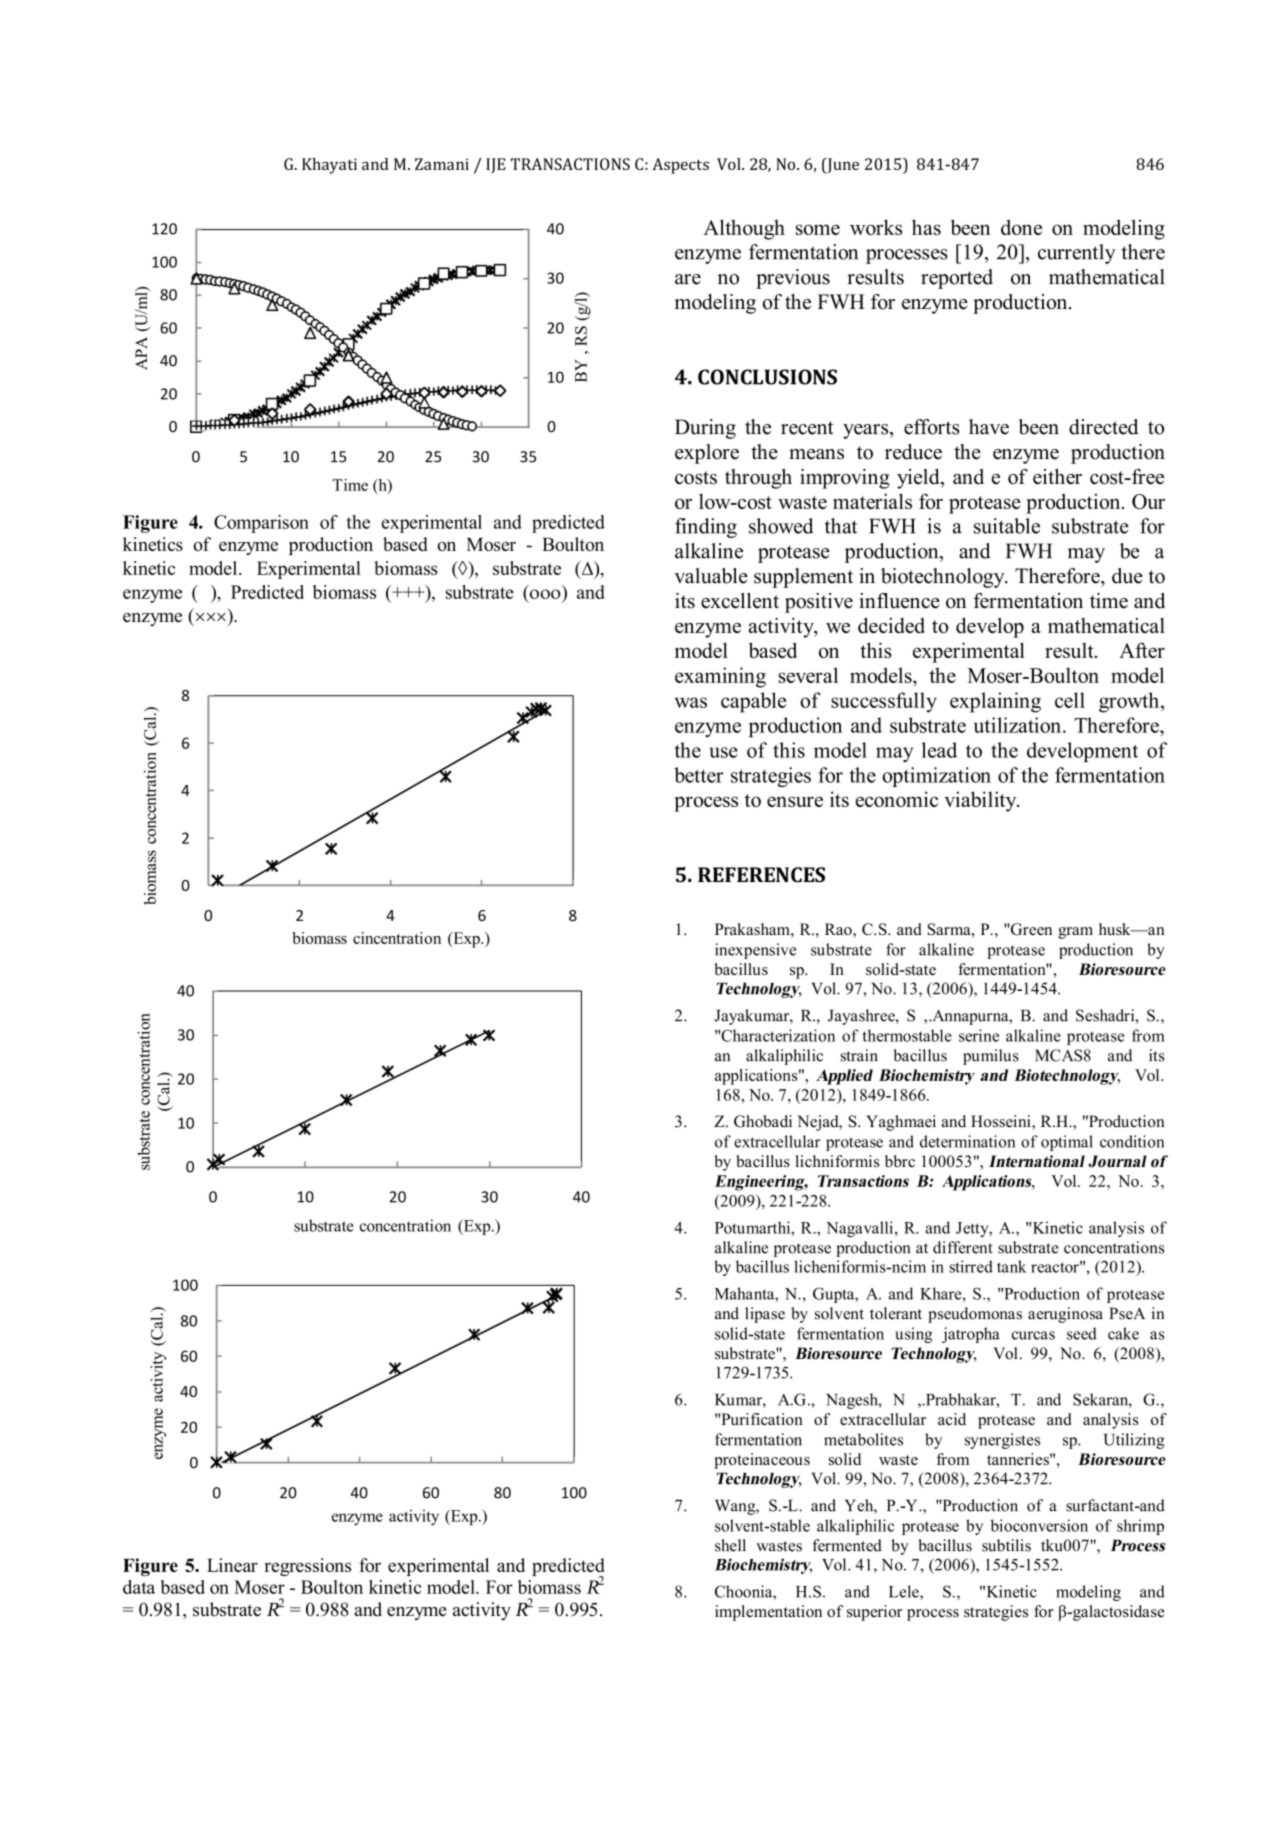 This screenshot has height=1821, width=1287. What do you see at coordinates (730, 1545) in the screenshot?
I see `shell` at bounding box center [730, 1545].
